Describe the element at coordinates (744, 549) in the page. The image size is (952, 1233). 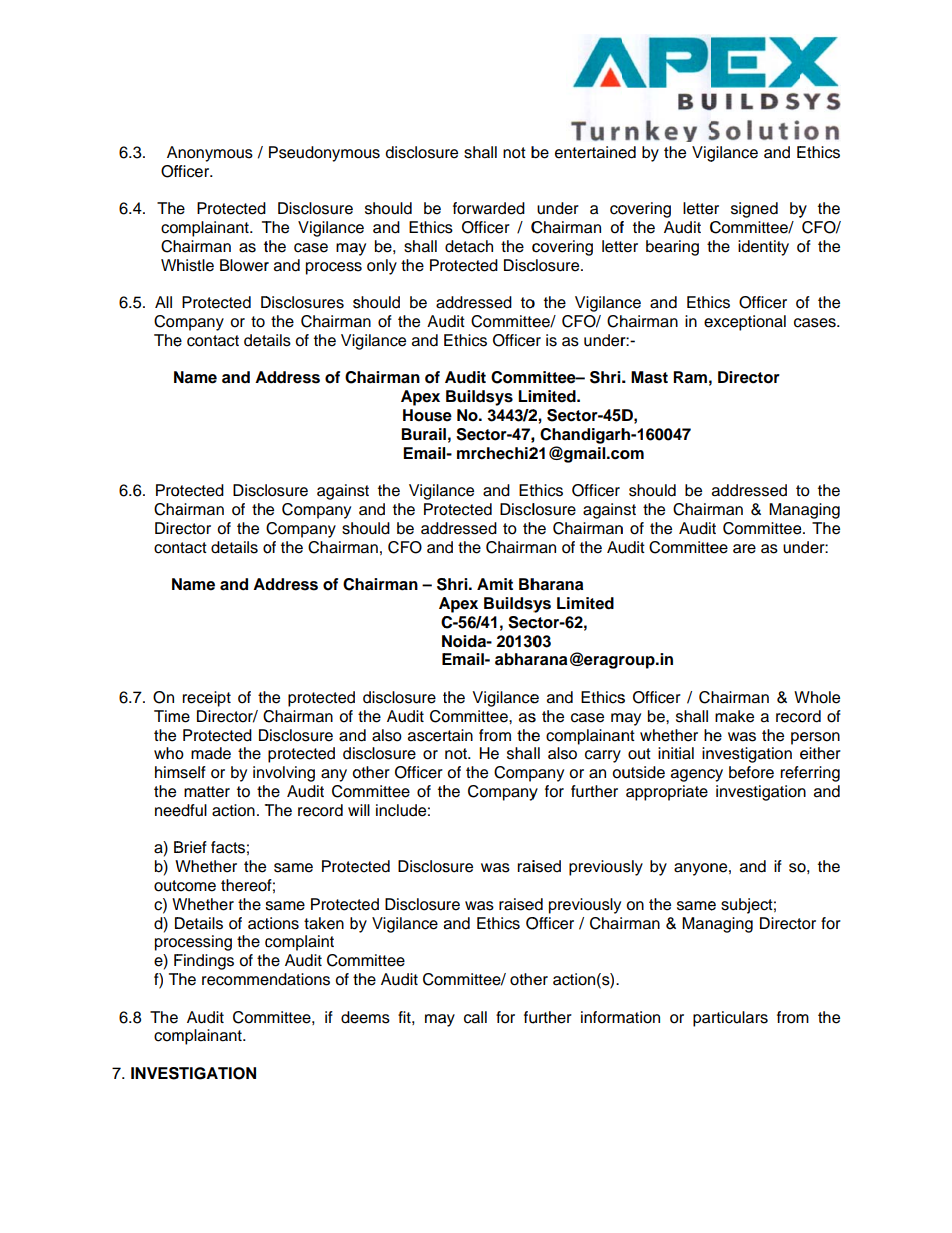
I see `are` at that location.
